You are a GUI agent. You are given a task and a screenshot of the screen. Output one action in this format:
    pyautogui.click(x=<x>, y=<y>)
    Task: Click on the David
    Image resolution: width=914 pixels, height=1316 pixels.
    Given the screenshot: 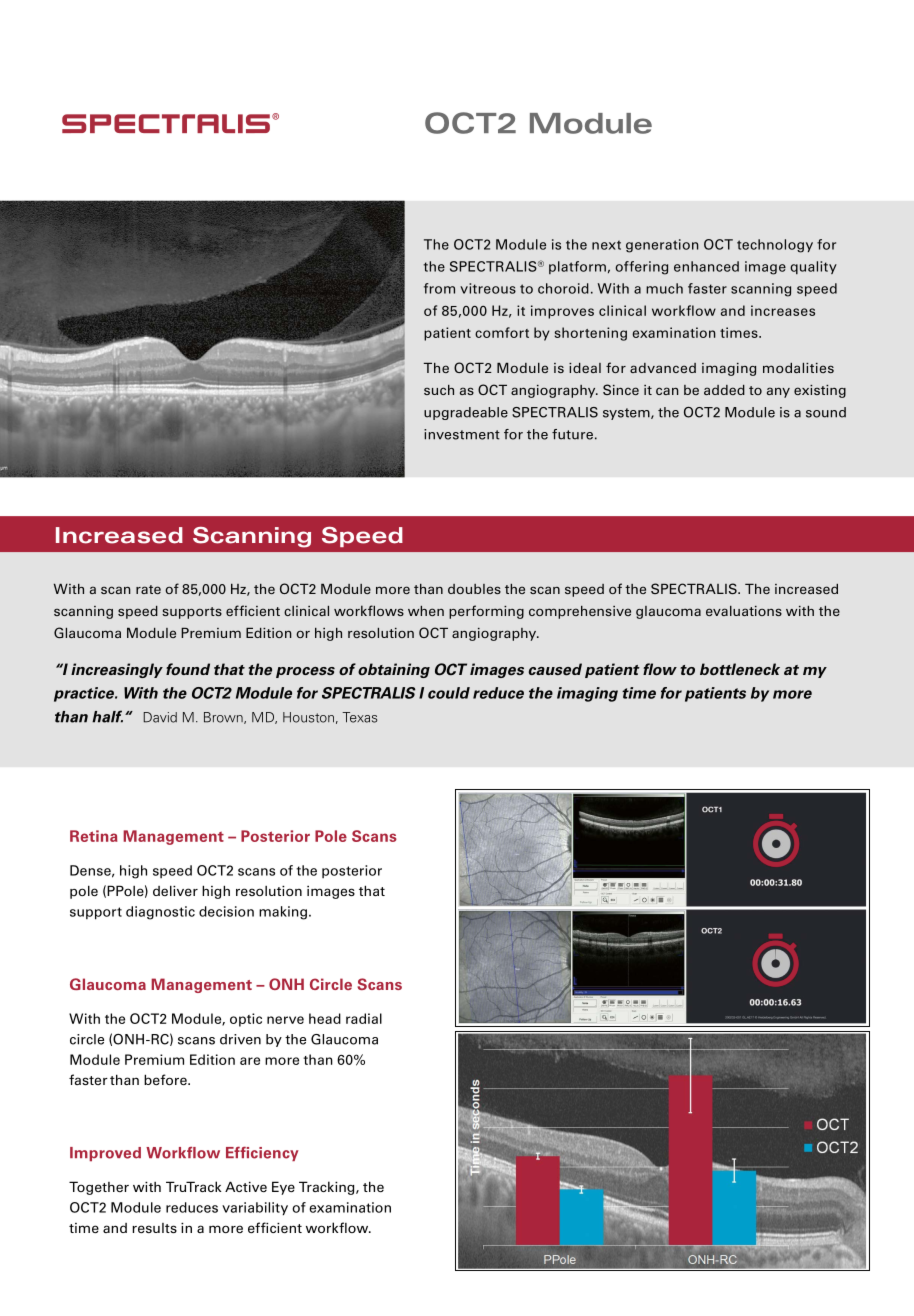 What is the action you would take?
    pyautogui.click(x=160, y=717)
